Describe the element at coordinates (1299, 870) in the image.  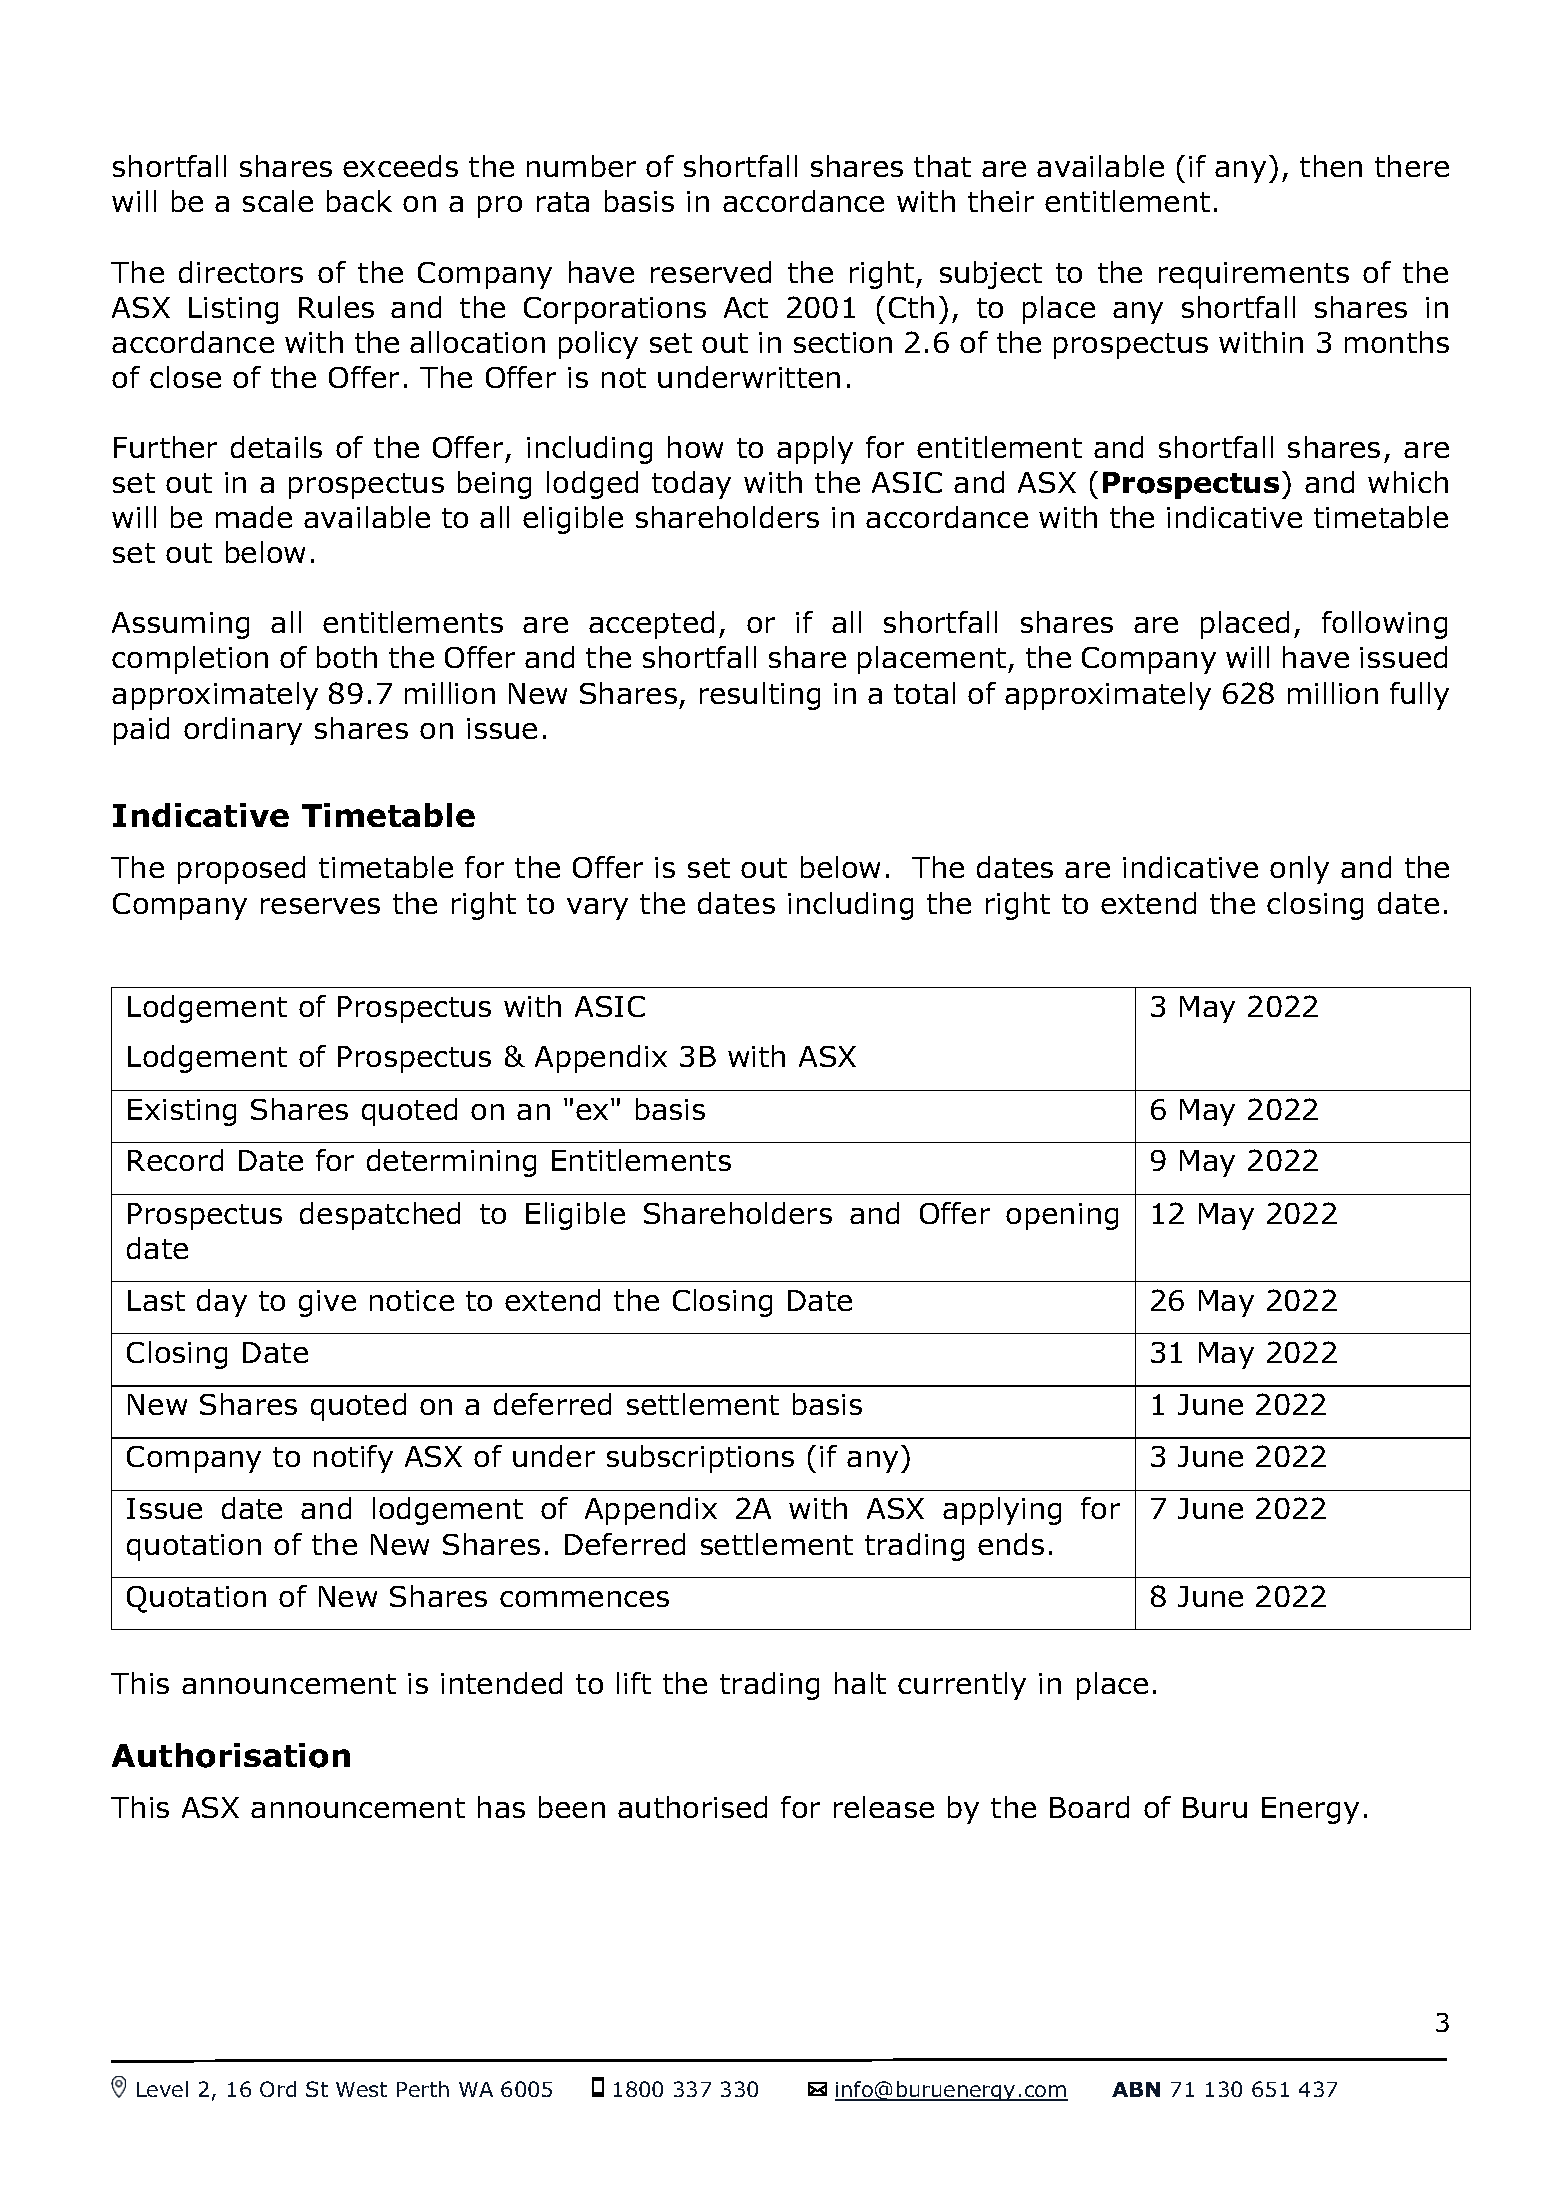
I see `only` at that location.
